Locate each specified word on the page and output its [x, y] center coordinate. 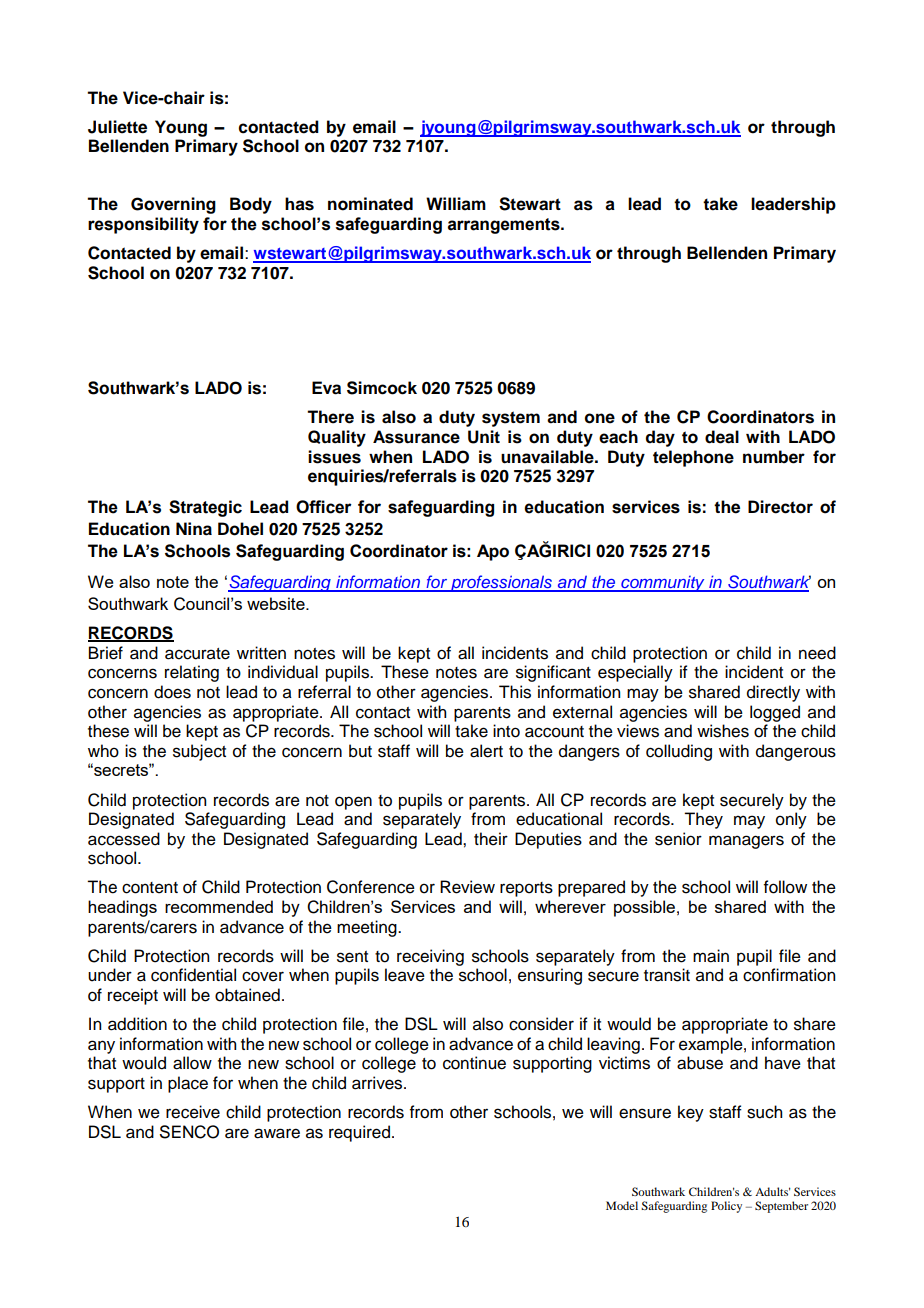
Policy [726, 1207]
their [491, 839]
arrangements [505, 226]
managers [746, 842]
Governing [173, 205]
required [359, 1133]
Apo [493, 552]
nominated [370, 204]
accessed [124, 839]
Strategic [205, 508]
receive [193, 1112]
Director [780, 507]
